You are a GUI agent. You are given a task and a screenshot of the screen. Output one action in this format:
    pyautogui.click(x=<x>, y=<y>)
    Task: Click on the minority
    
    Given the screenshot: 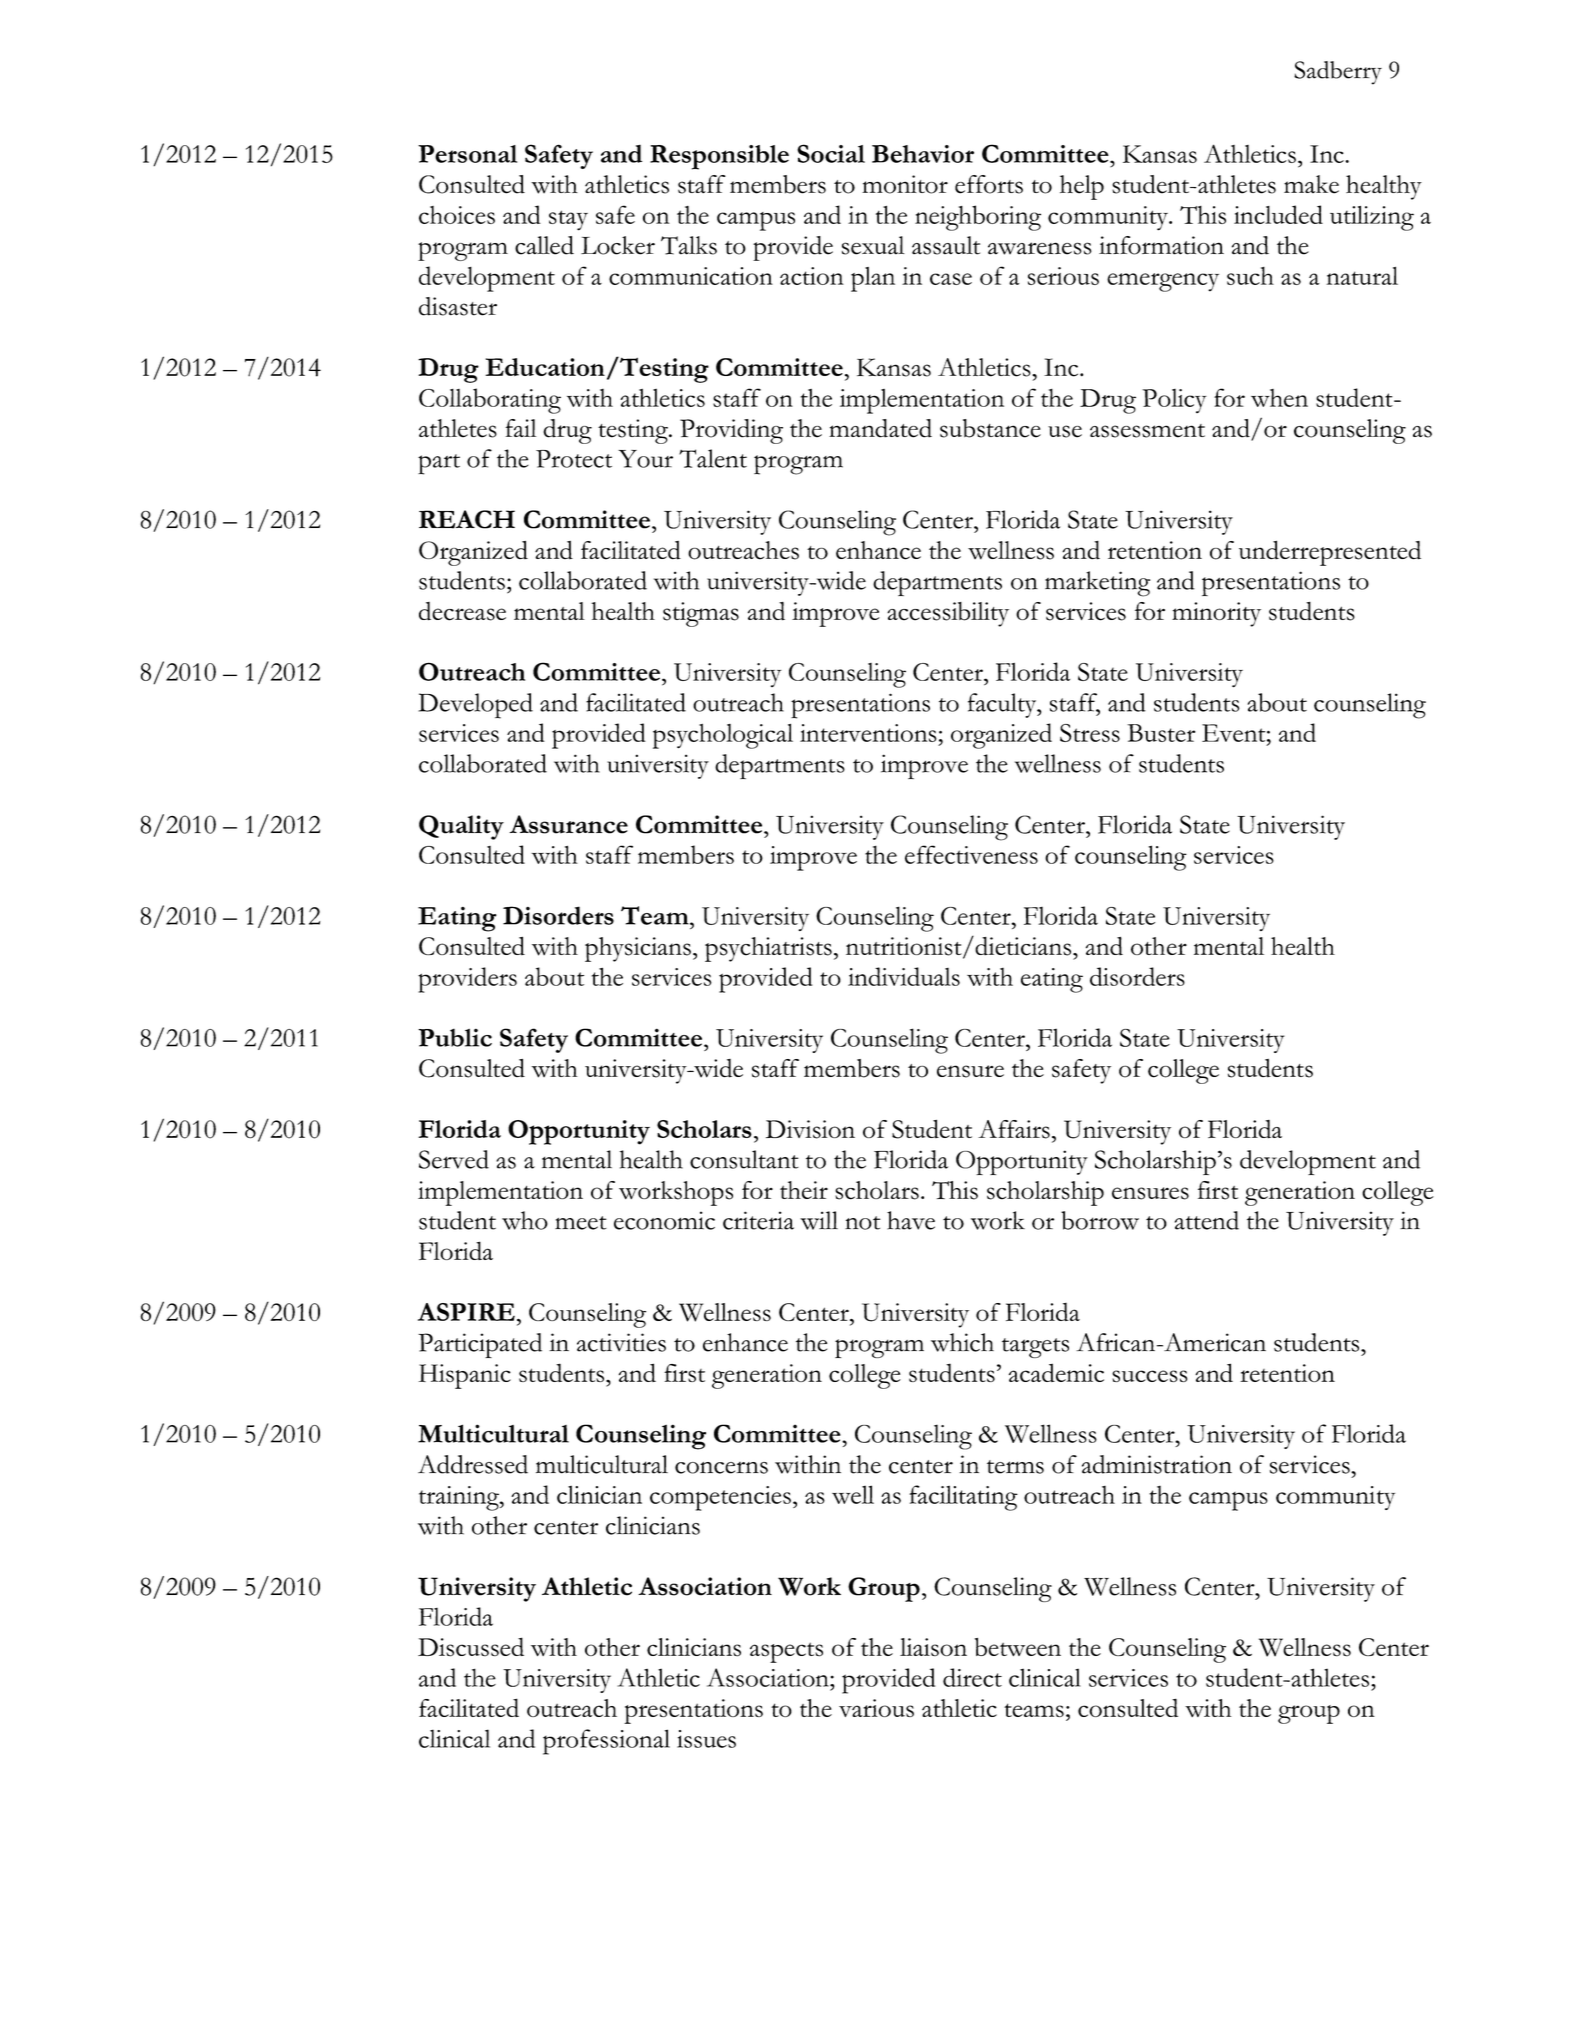 What is the action you would take?
    pyautogui.click(x=1216, y=614)
